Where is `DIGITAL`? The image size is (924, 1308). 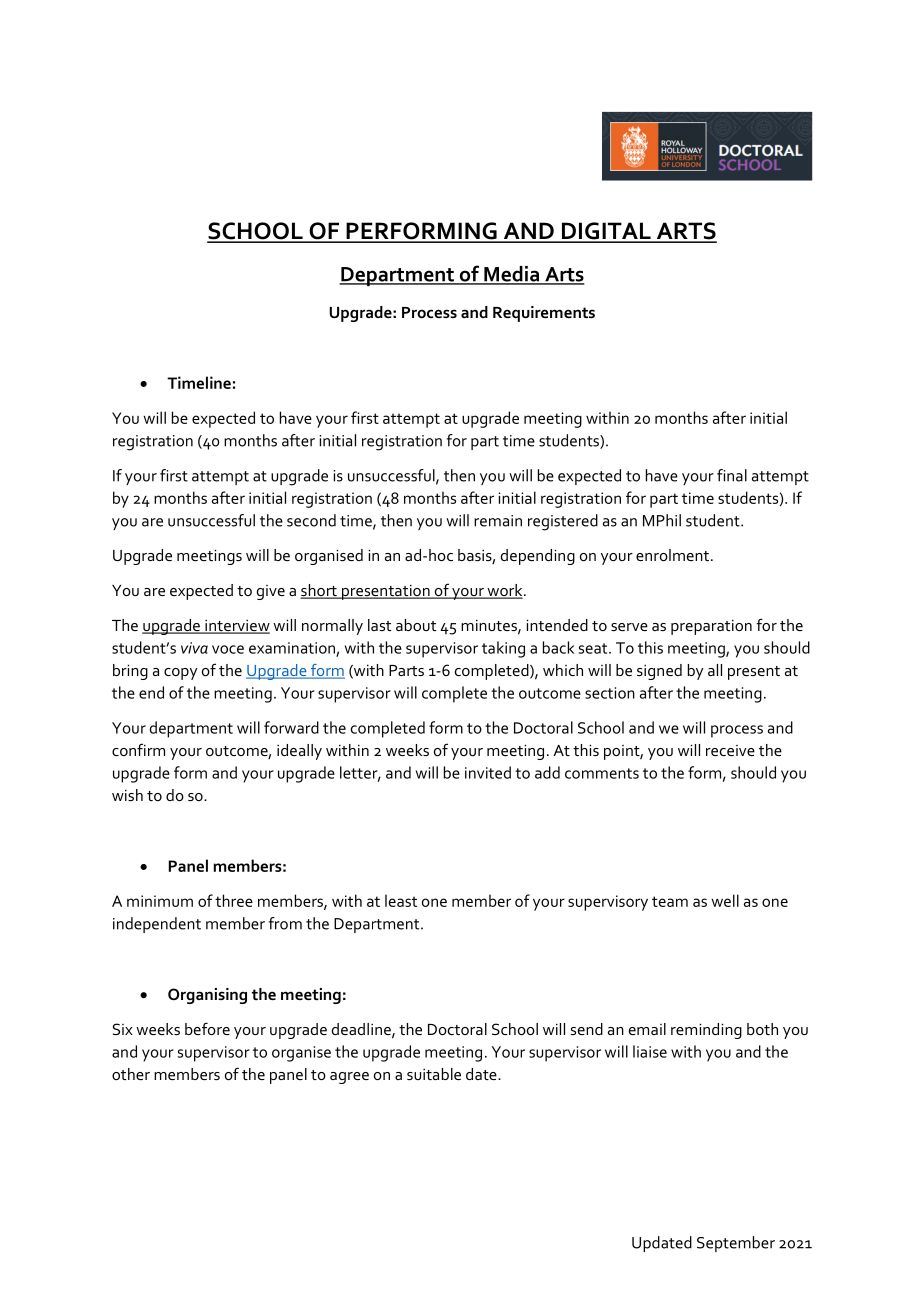
DIGITAL is located at coordinates (606, 232).
